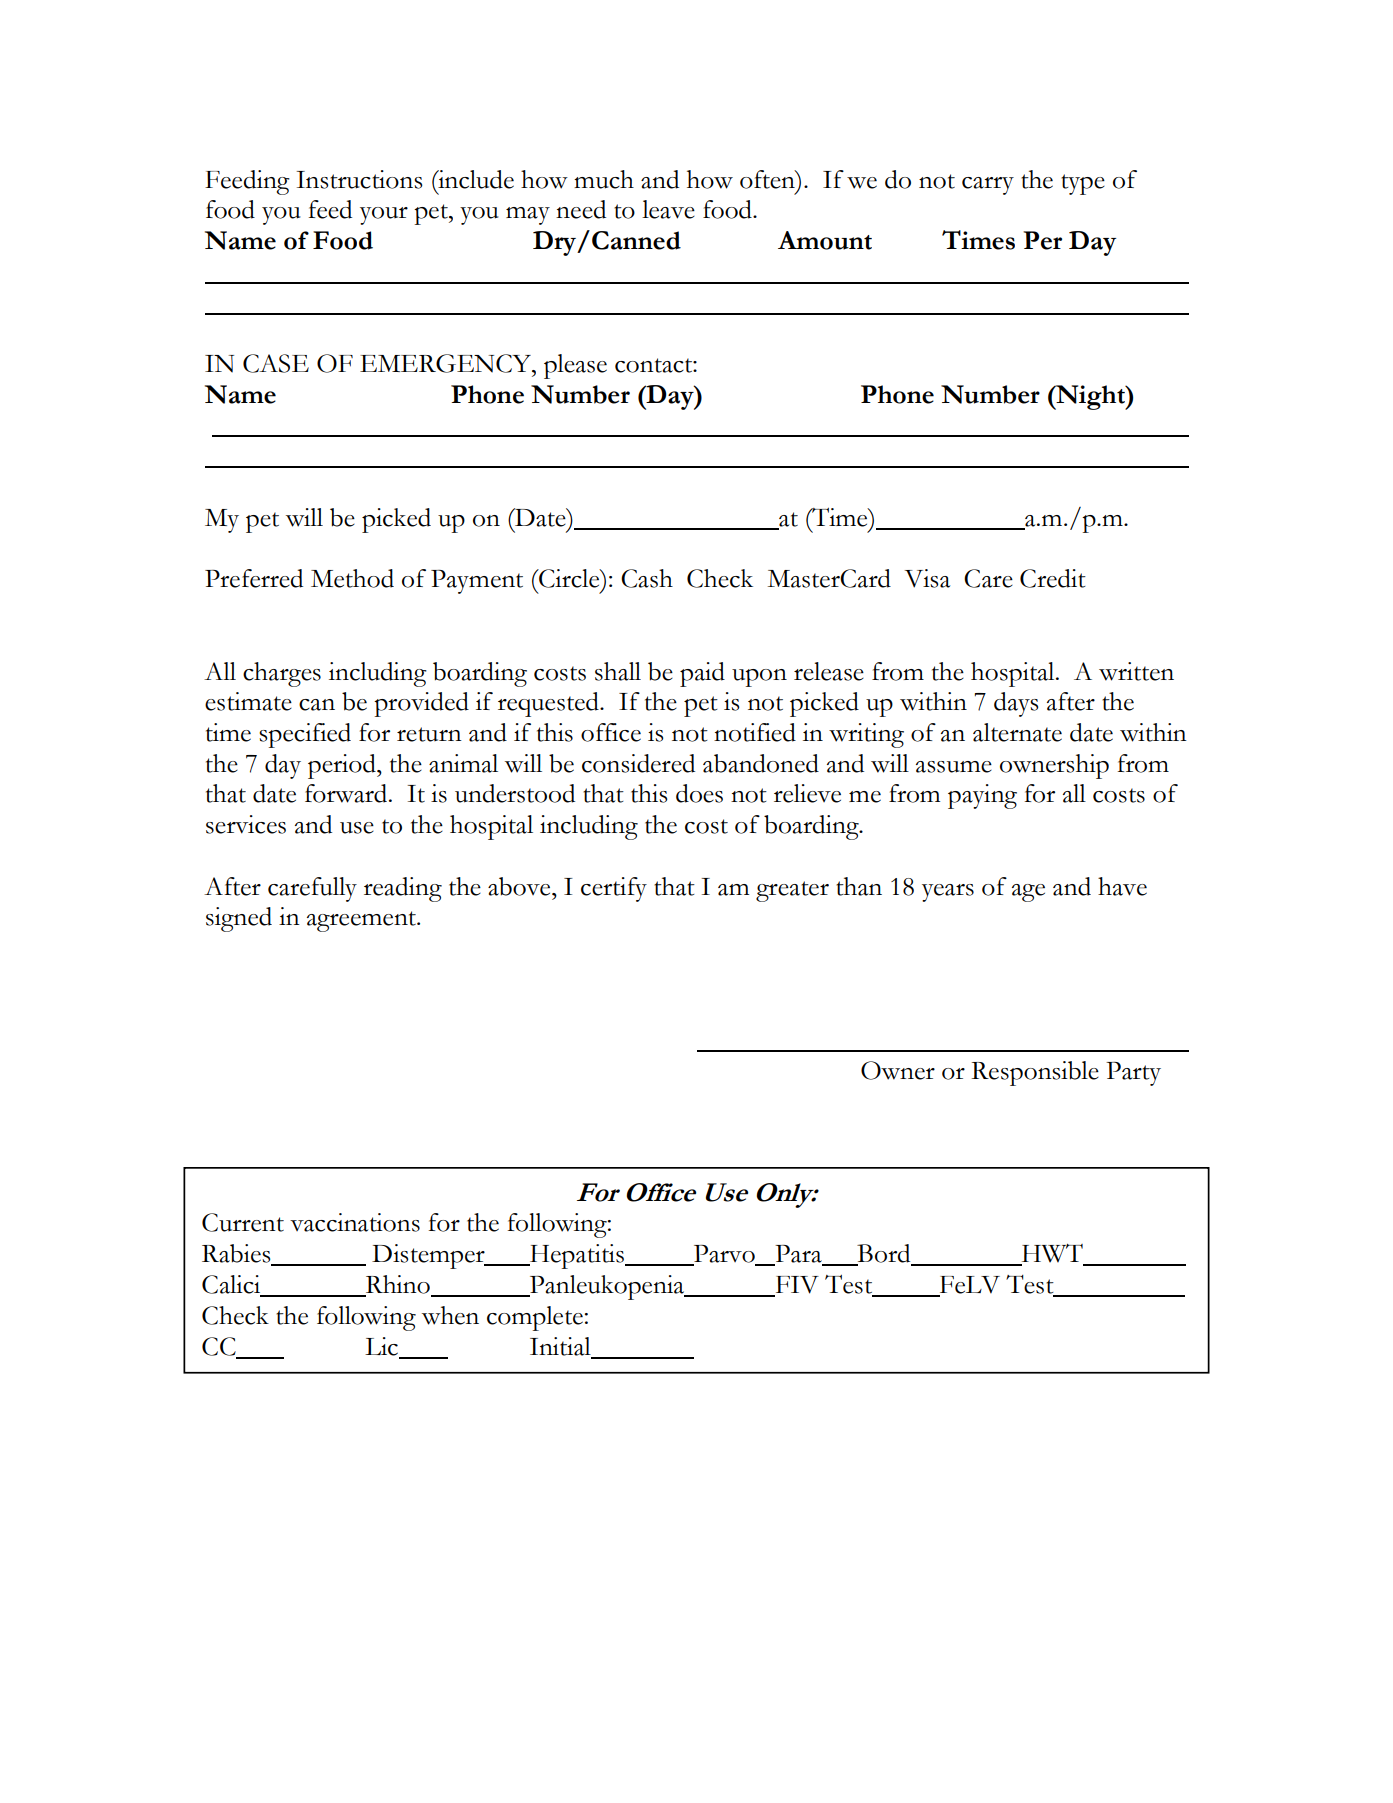 Image resolution: width=1393 pixels, height=1803 pixels. I want to click on certify, so click(614, 889).
